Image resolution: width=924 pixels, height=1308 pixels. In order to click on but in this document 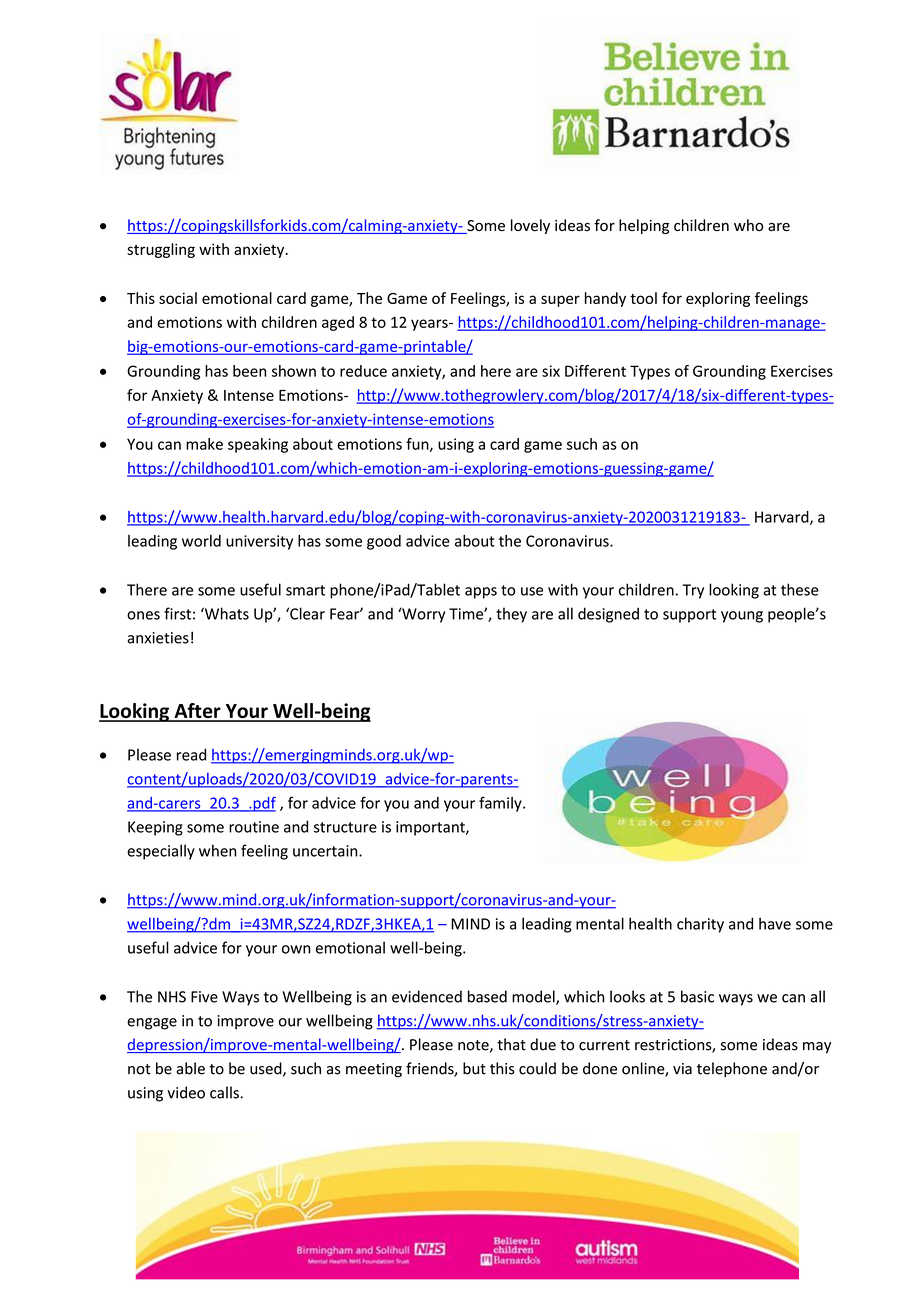, I will do `click(474, 1068)`.
